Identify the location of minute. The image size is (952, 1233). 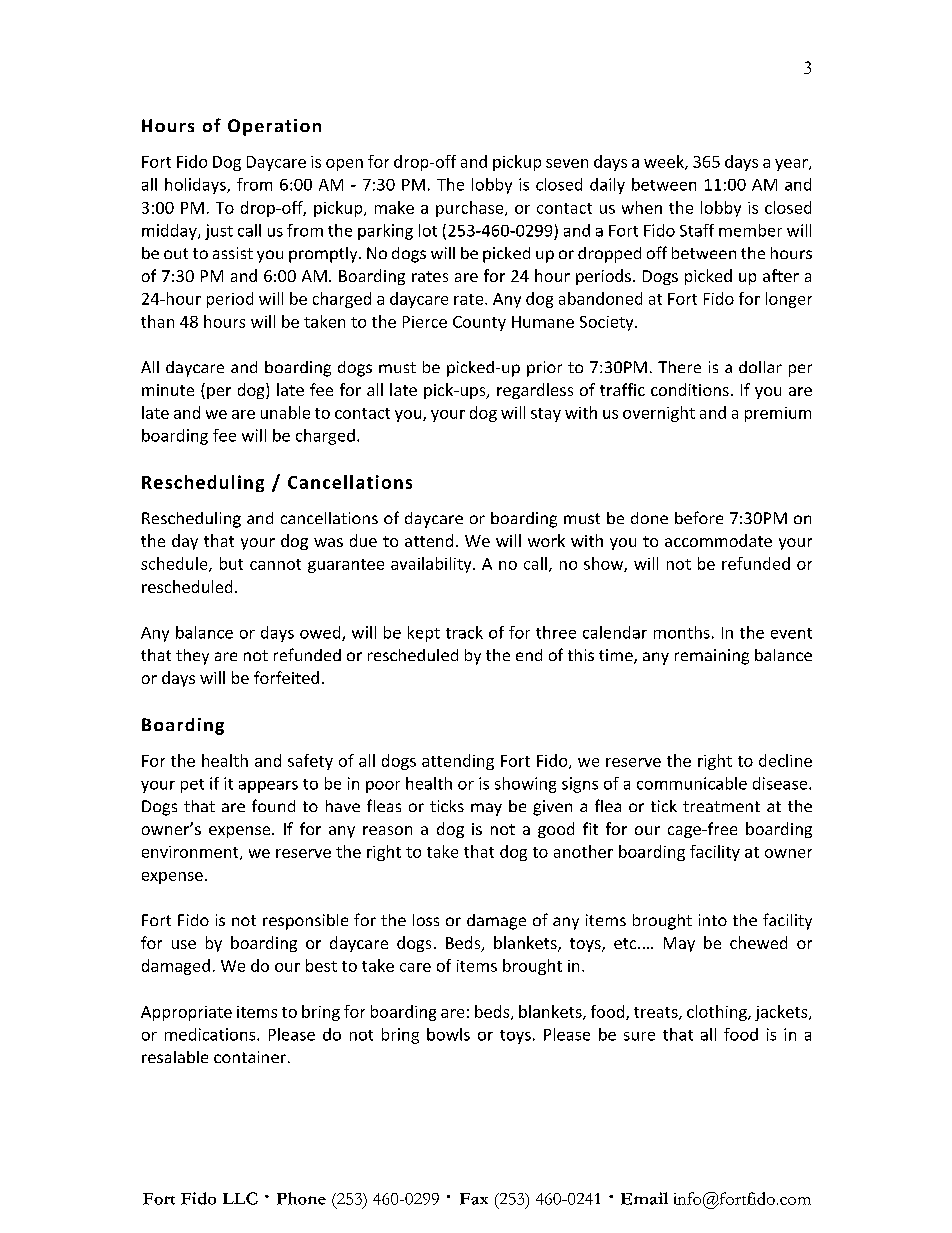
(168, 390).
